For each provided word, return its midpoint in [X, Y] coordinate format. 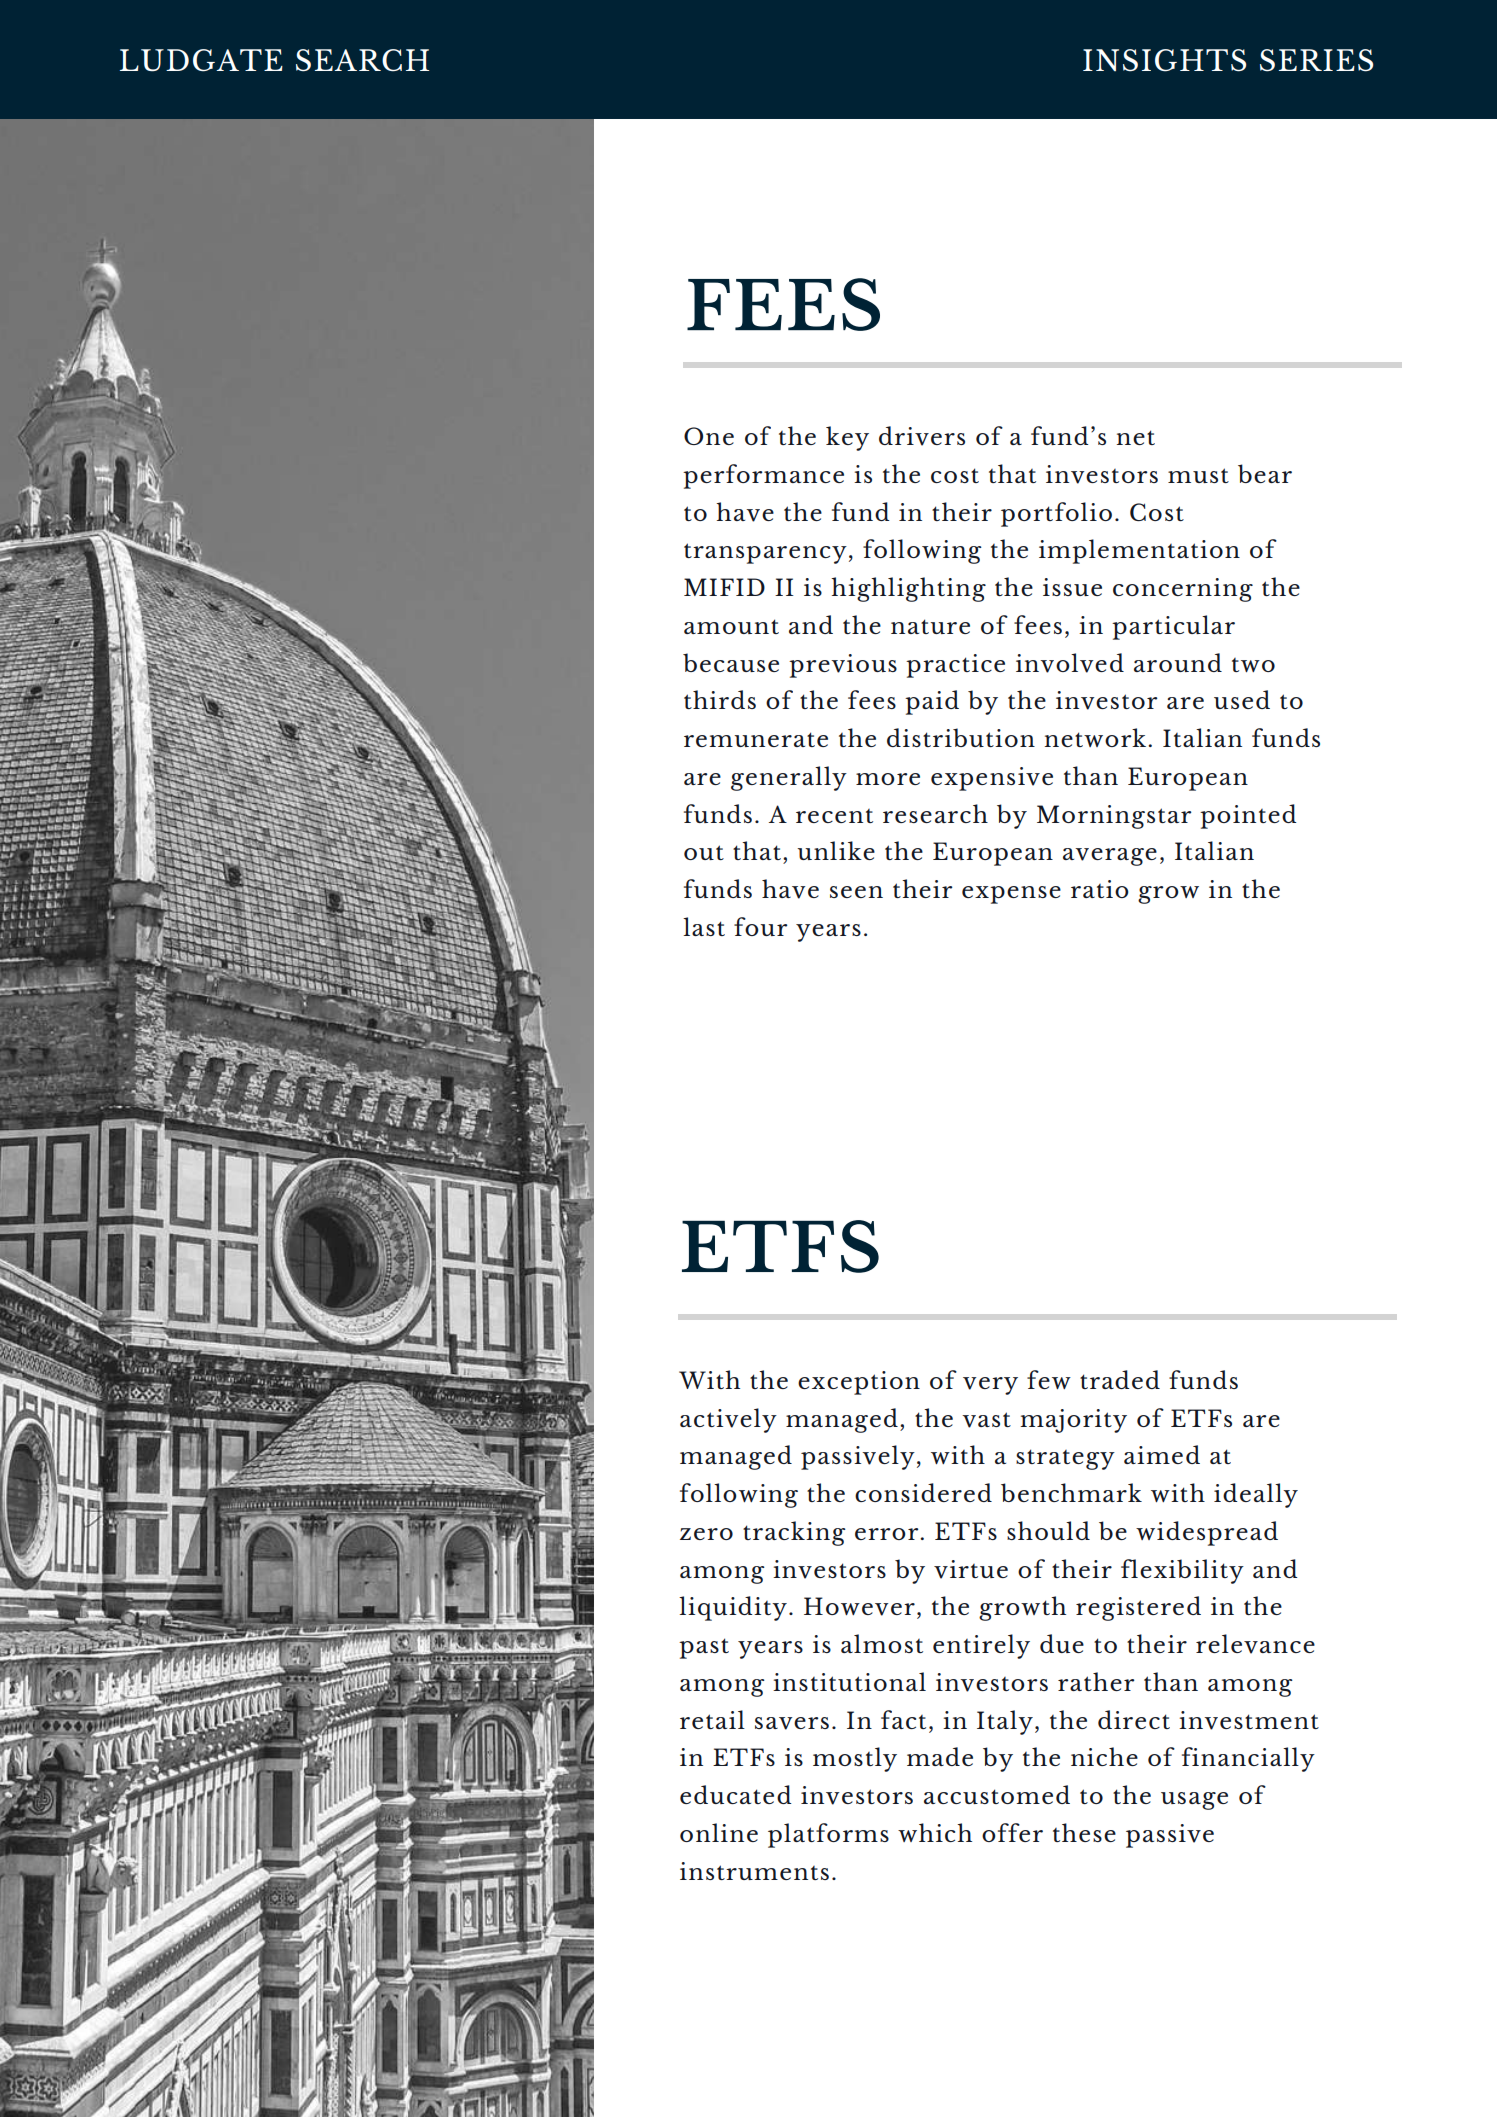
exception [859, 1383]
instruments [754, 1871]
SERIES [1316, 60]
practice [955, 666]
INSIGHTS [1164, 60]
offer [1012, 1832]
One [709, 436]
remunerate [756, 739]
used [1242, 699]
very [990, 1386]
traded [1120, 1379]
